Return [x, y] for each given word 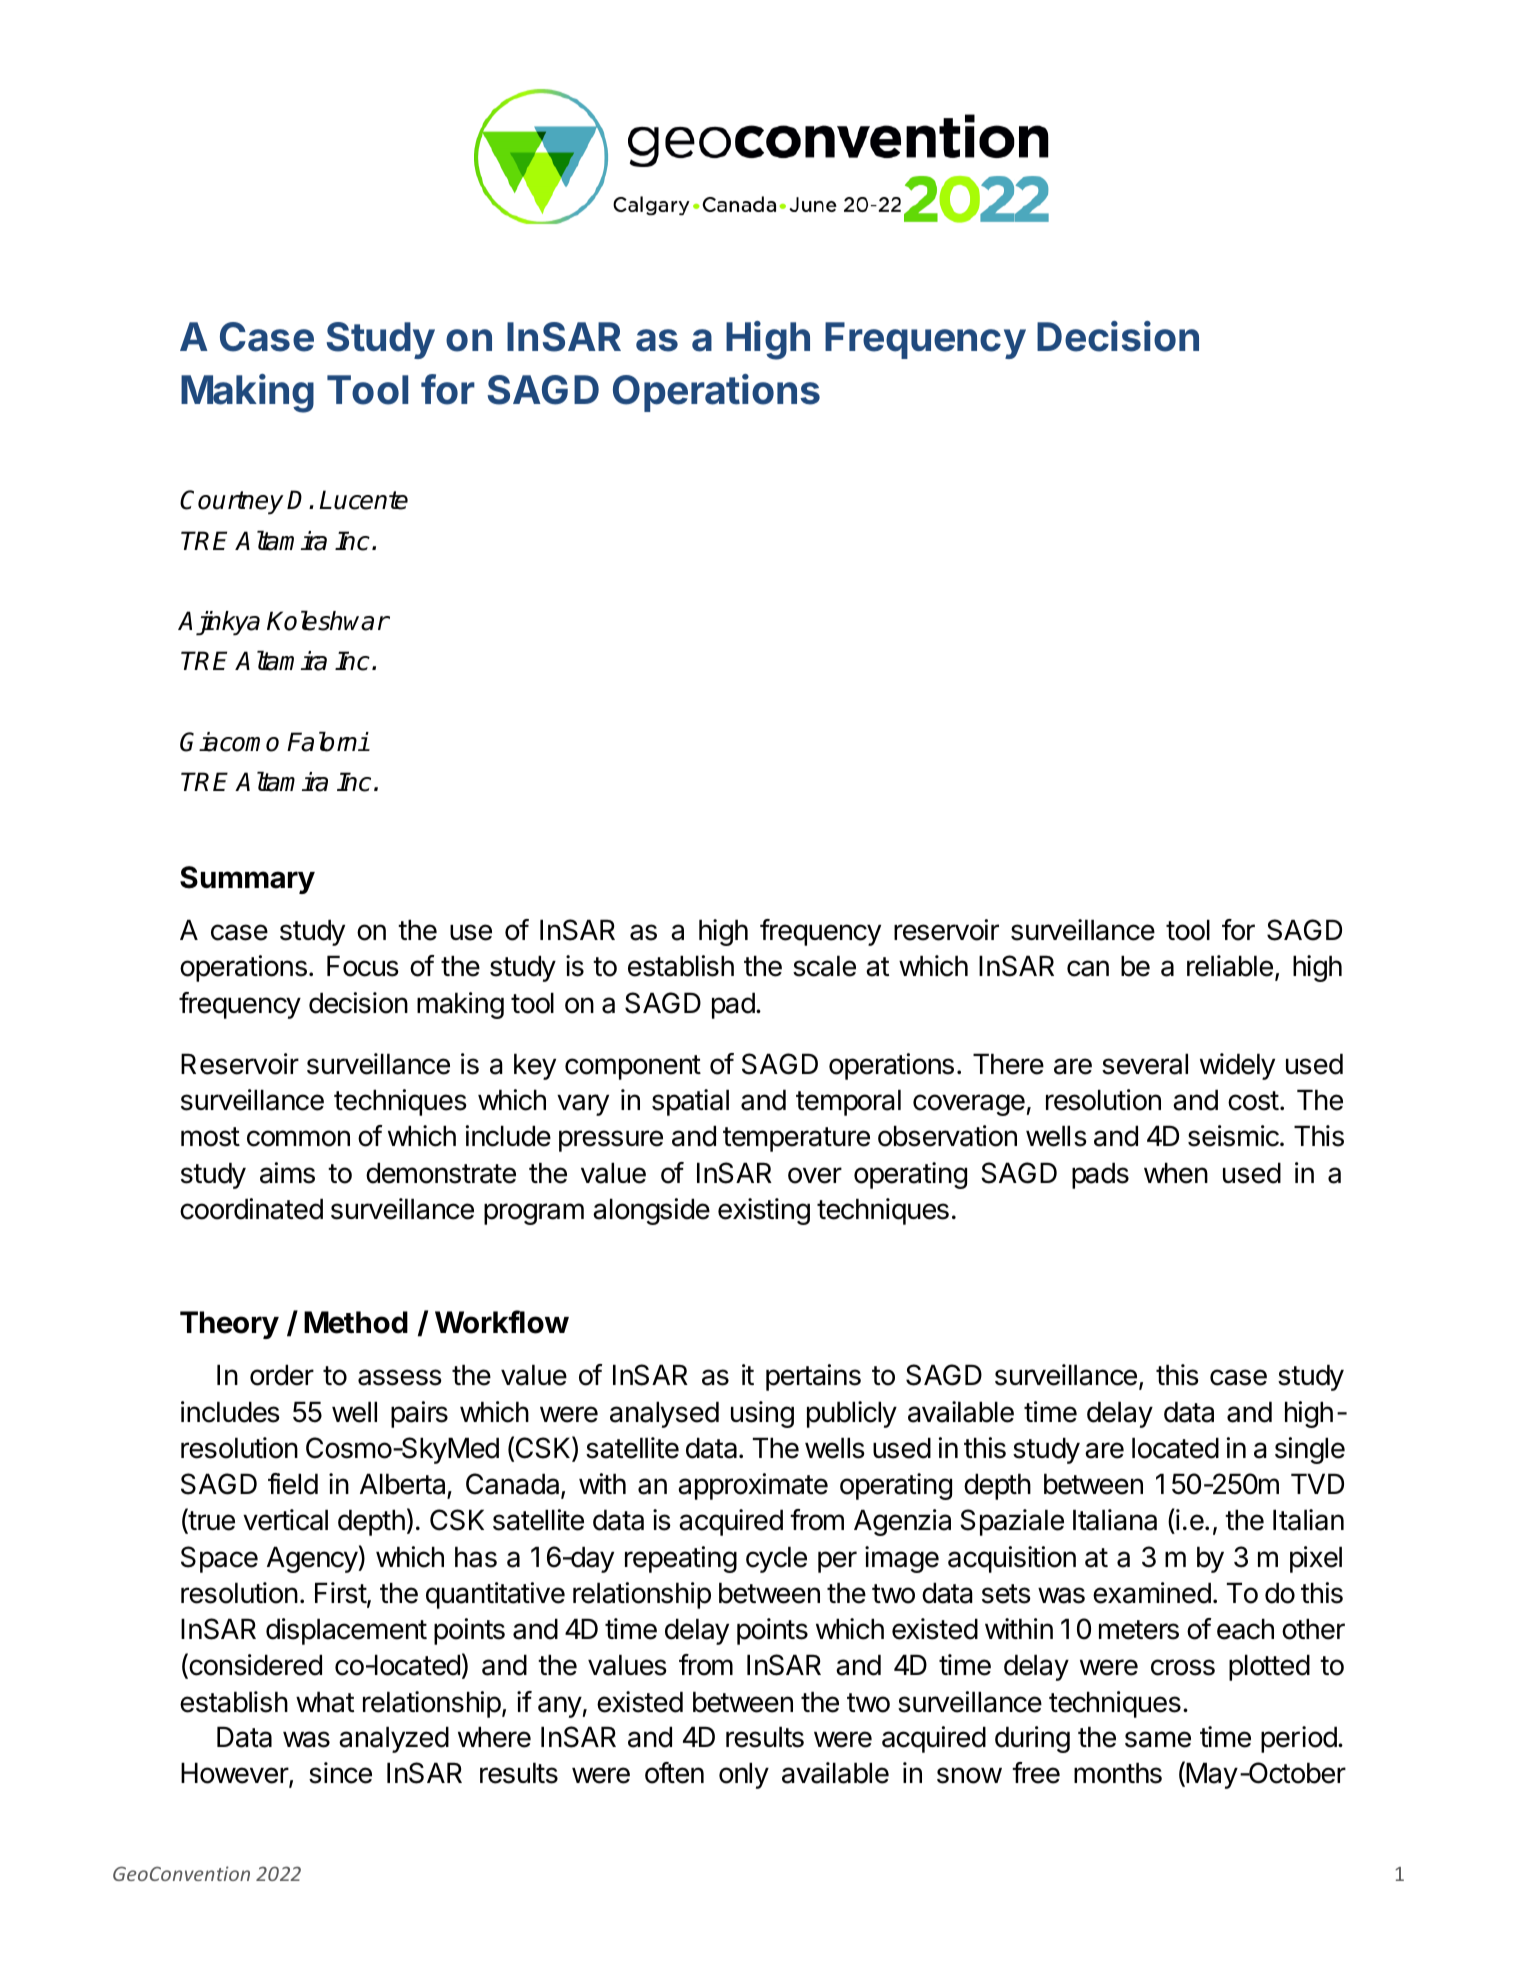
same [1158, 1739]
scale [824, 966]
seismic [1234, 1136]
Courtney [232, 502]
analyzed [394, 1739]
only [744, 1775]
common [298, 1138]
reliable [1230, 966]
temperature [796, 1139]
